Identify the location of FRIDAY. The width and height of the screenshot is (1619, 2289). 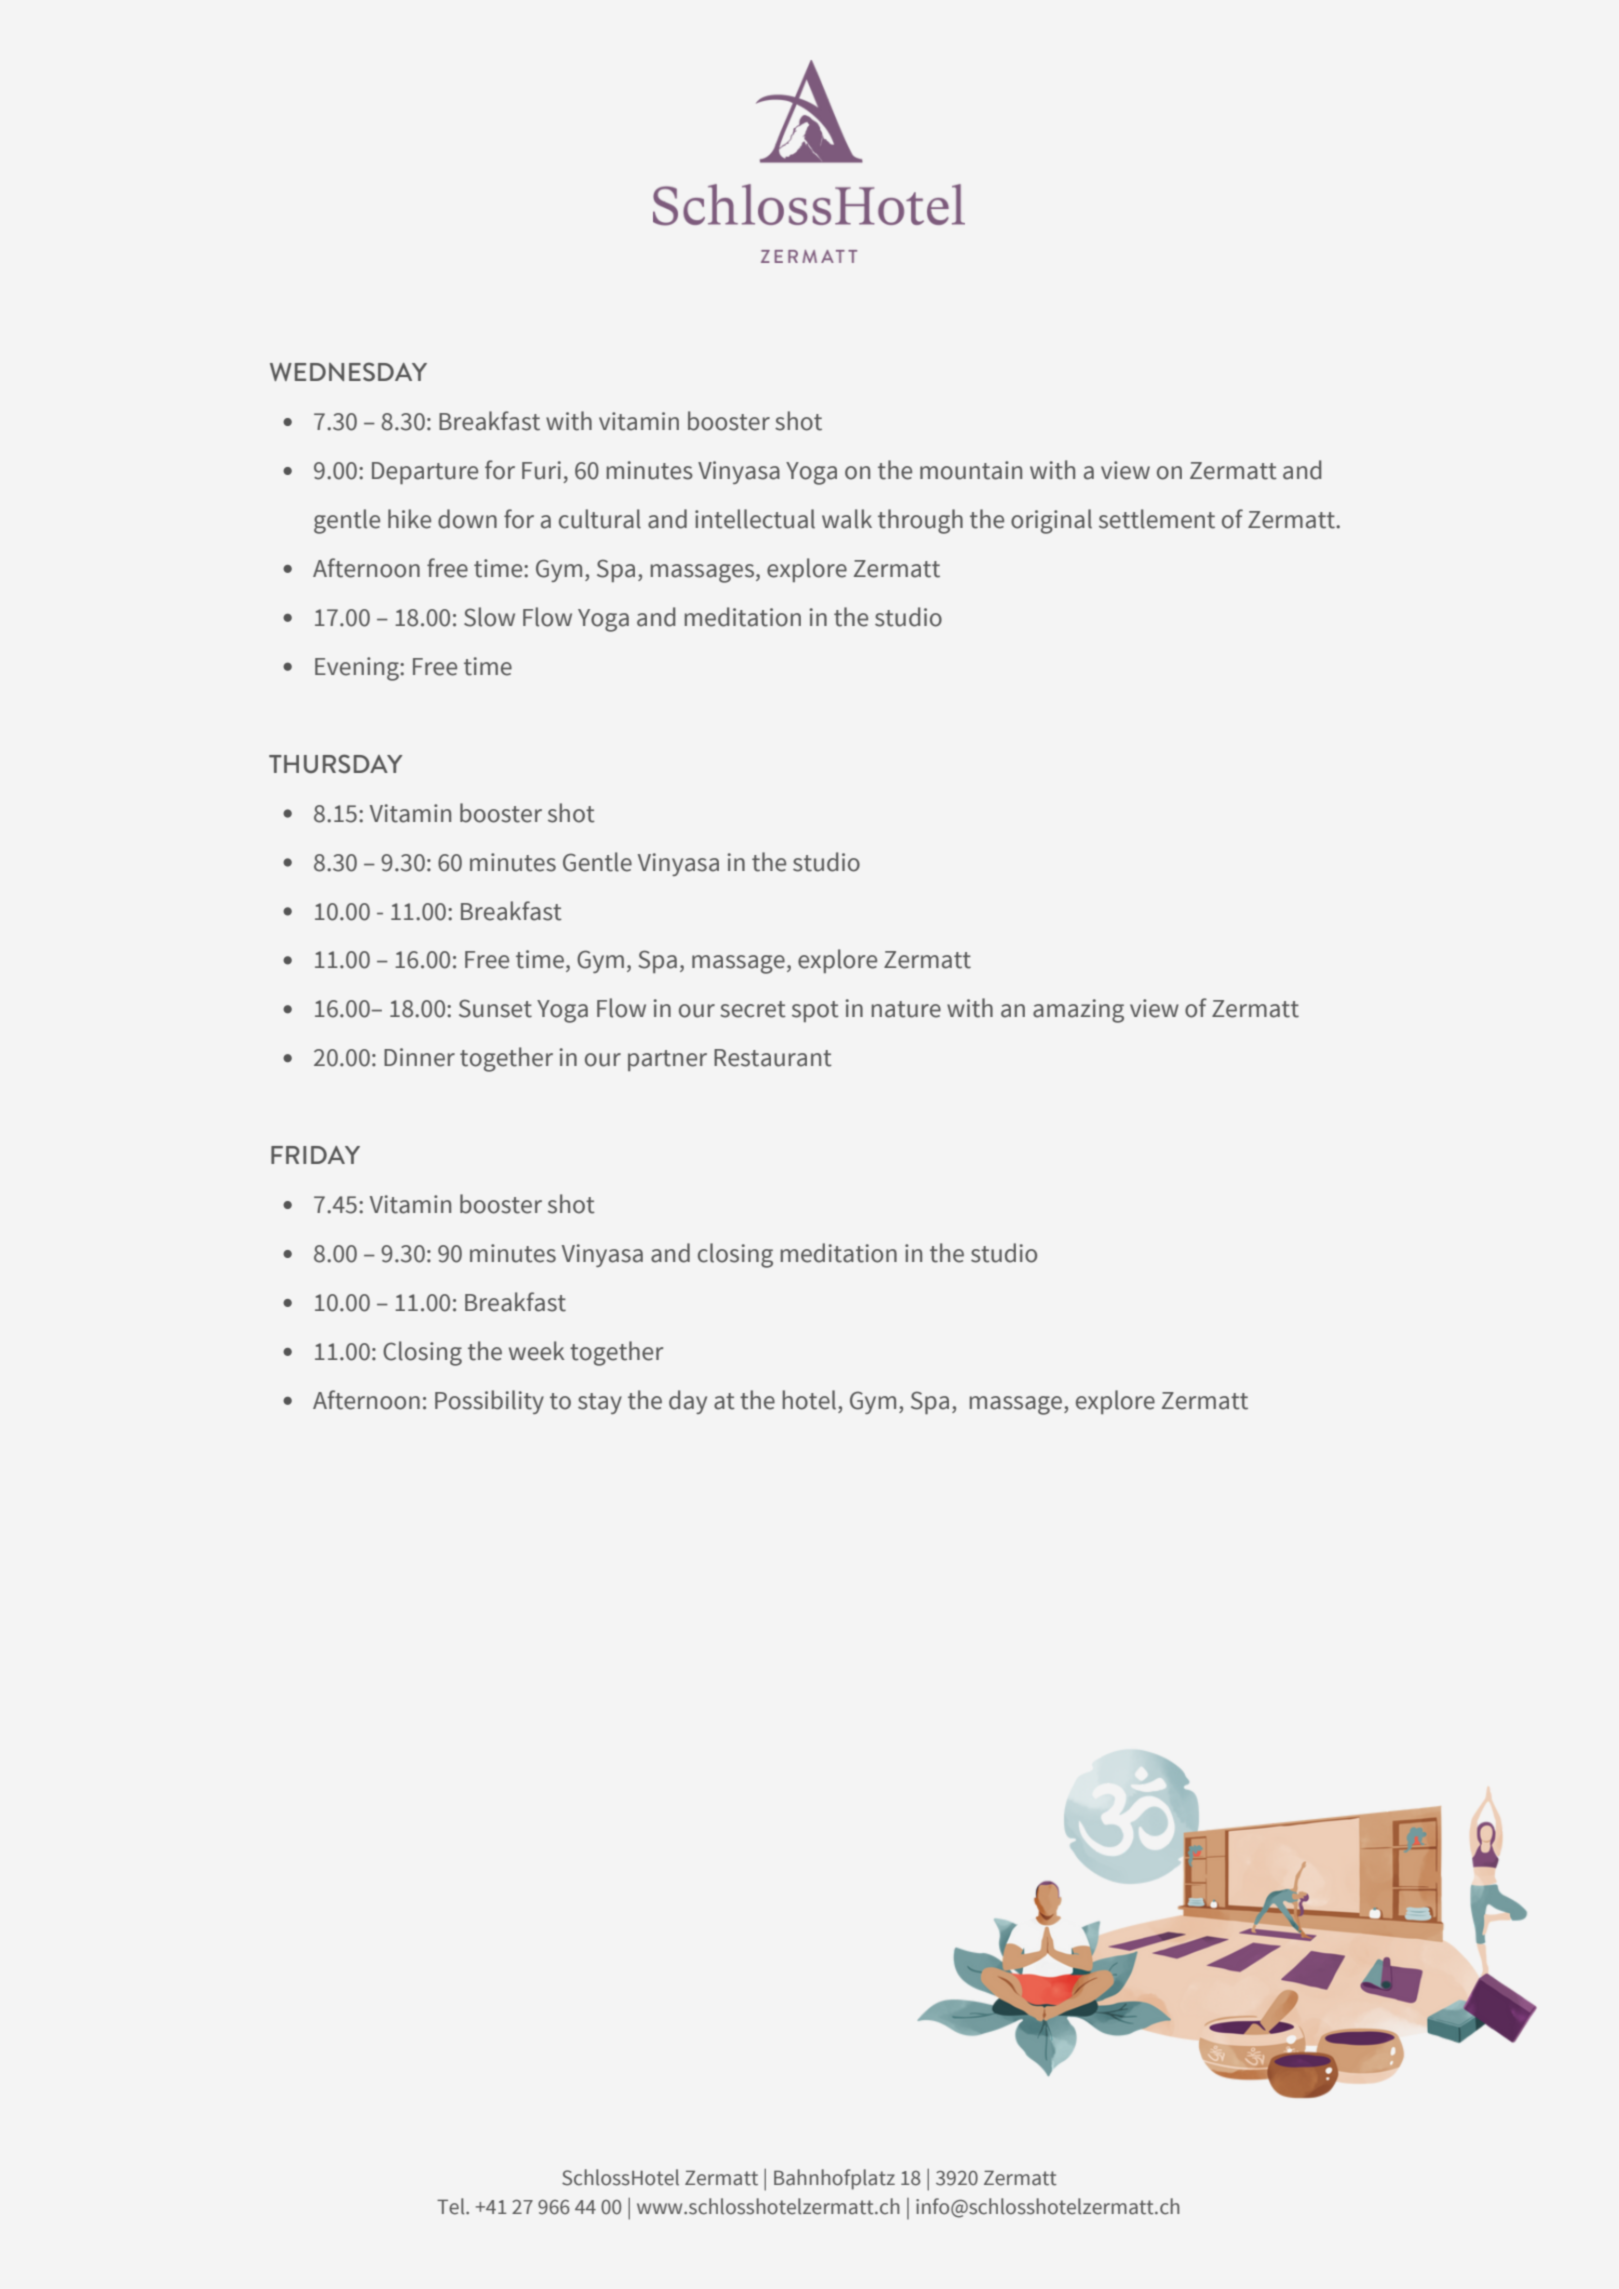
(315, 1155).
